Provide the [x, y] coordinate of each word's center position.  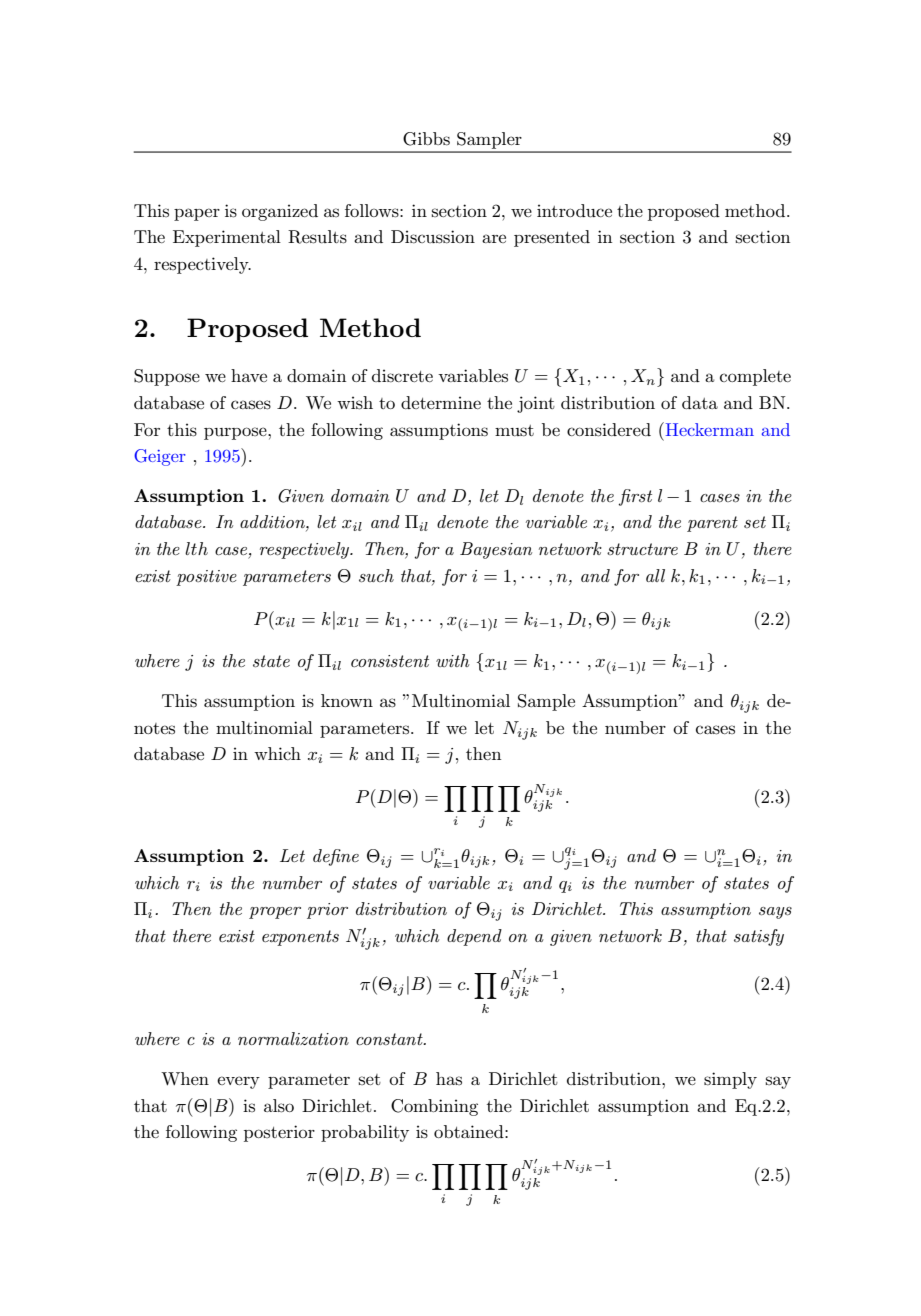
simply [730, 1080]
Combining [434, 1107]
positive [206, 578]
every [238, 1082]
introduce [574, 211]
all [655, 575]
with [453, 660]
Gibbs [426, 139]
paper [197, 214]
